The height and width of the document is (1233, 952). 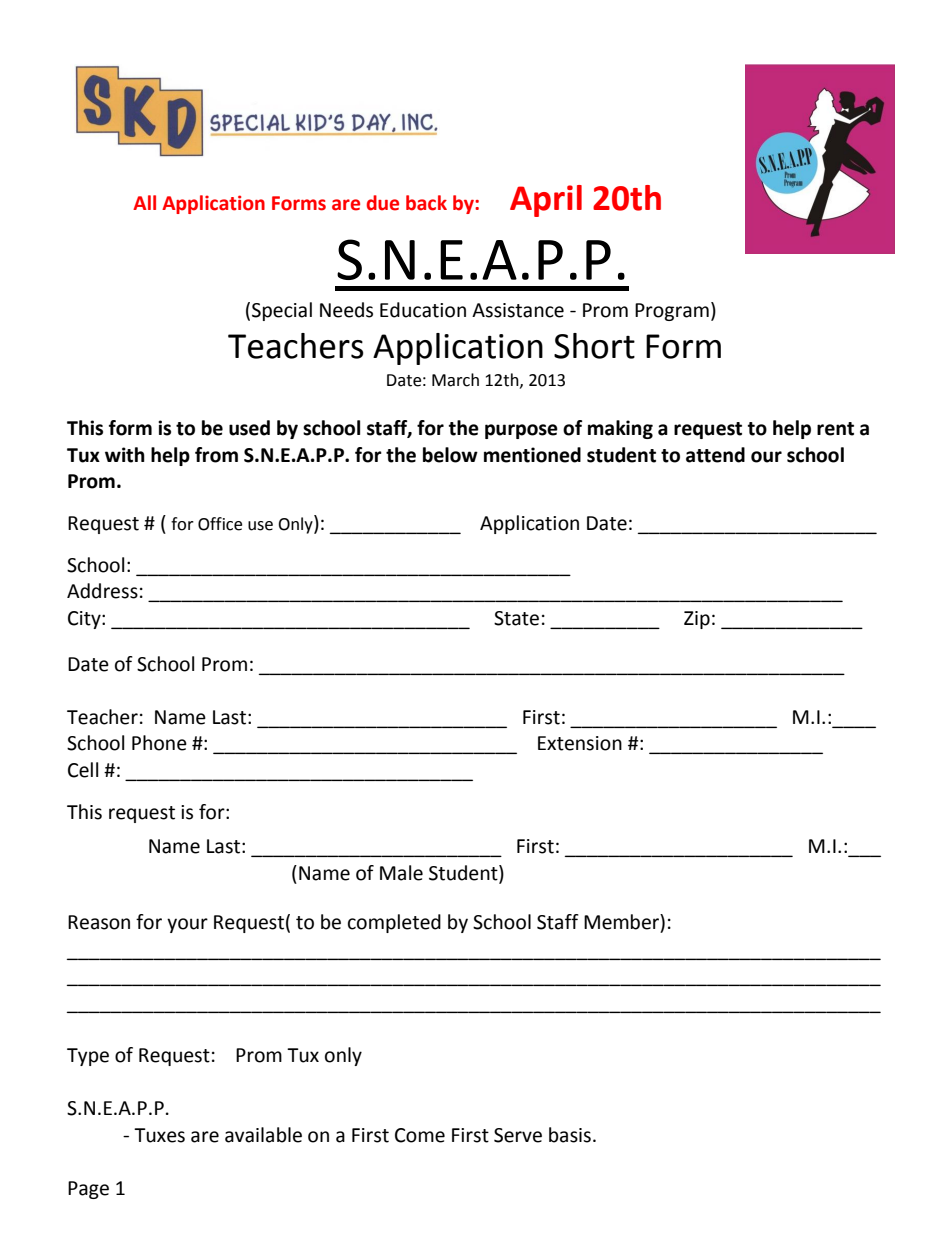 What do you see at coordinates (580, 743) in the document?
I see `Extension` at bounding box center [580, 743].
